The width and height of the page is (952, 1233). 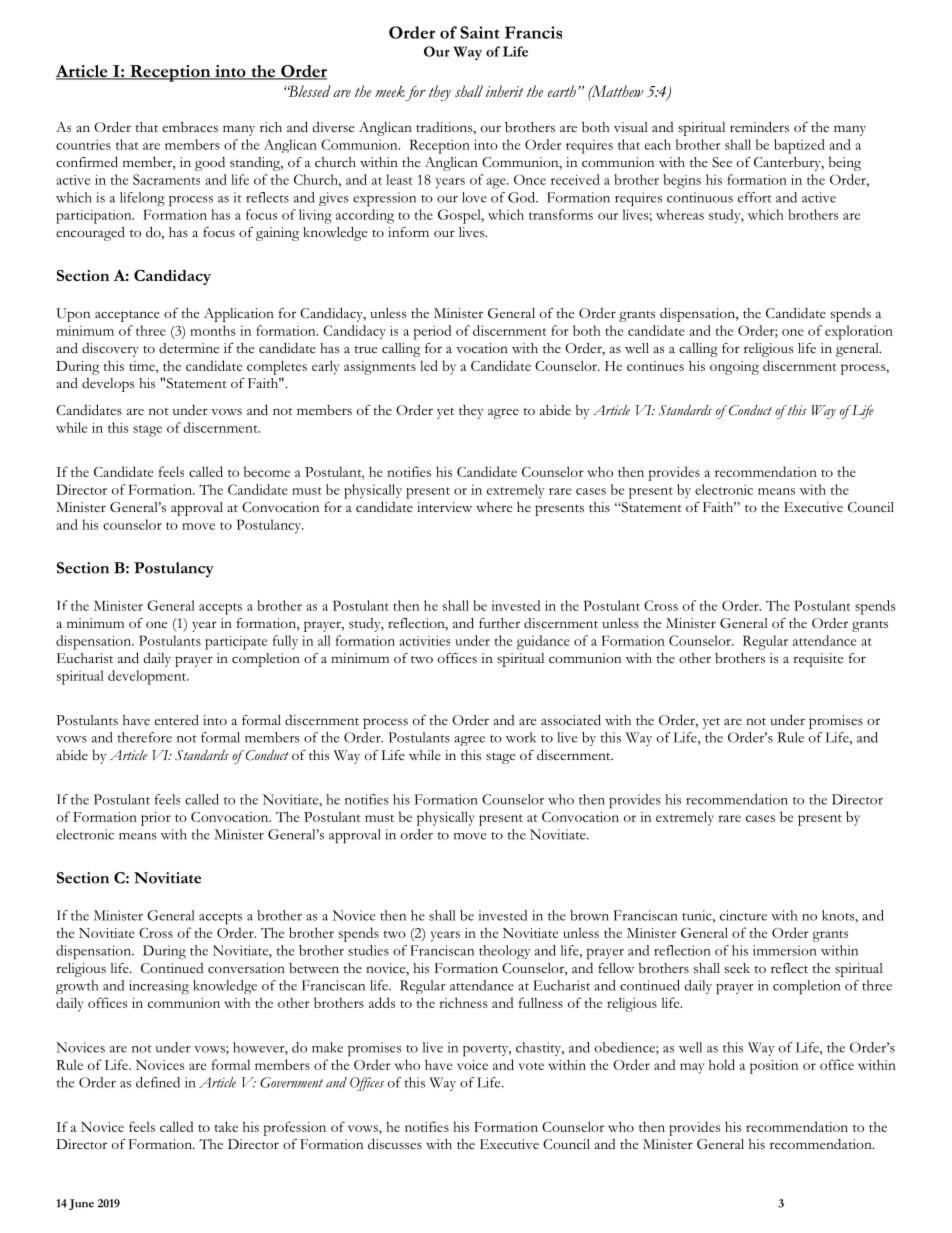 I want to click on take, so click(x=226, y=1126).
